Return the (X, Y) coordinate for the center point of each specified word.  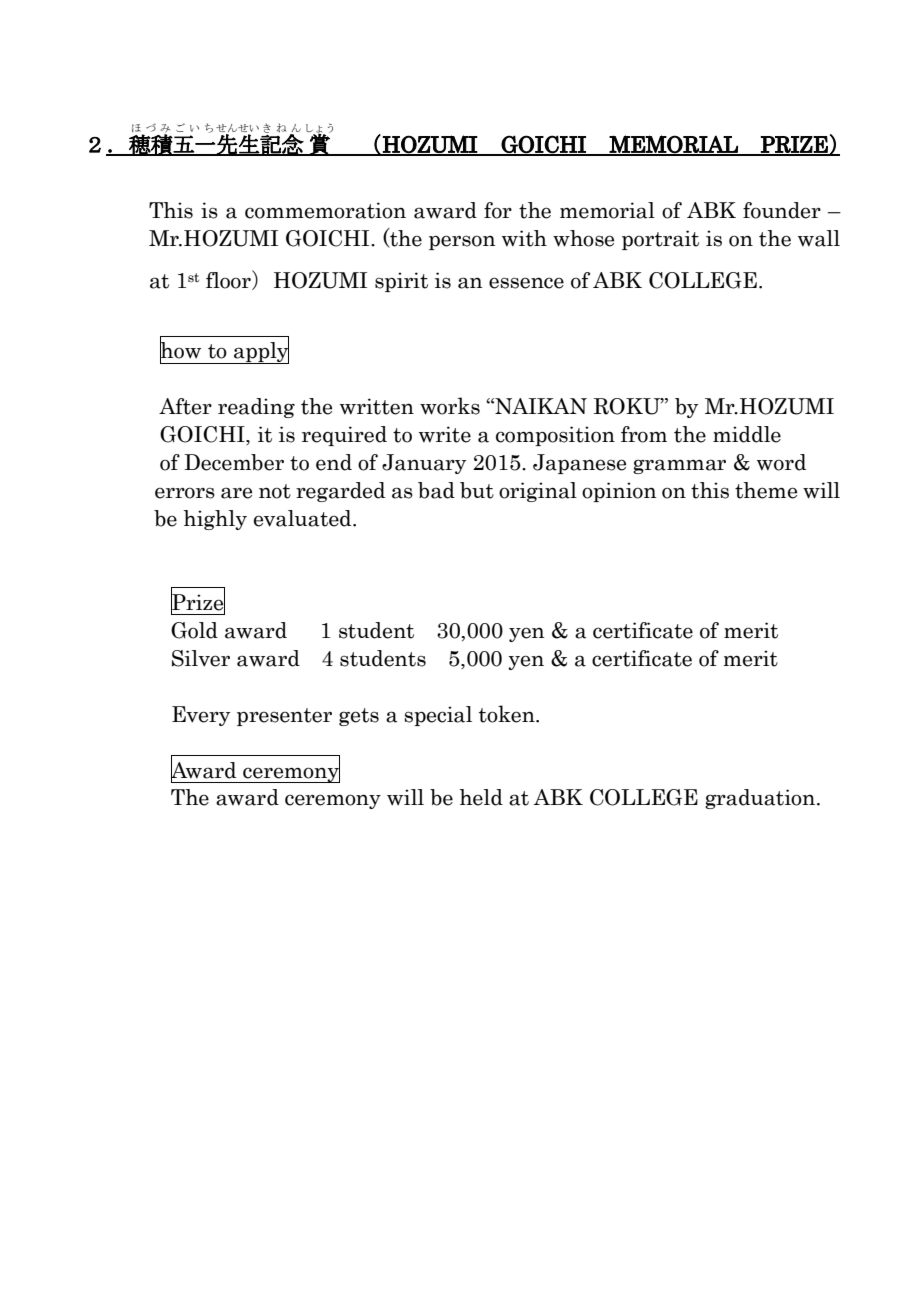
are (236, 493)
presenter (284, 717)
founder (782, 210)
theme (766, 490)
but (477, 490)
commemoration (325, 210)
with (524, 238)
